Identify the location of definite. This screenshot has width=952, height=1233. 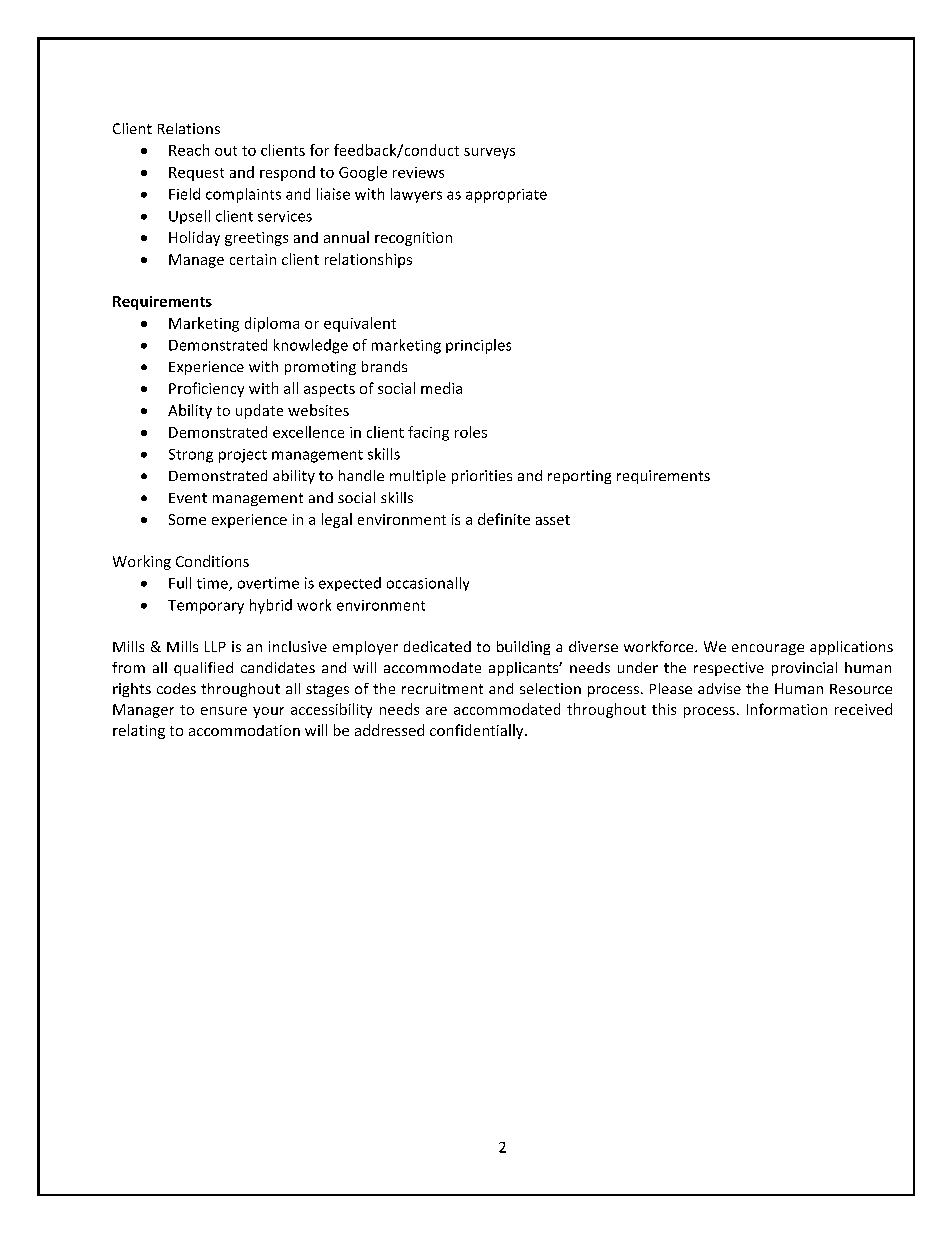
(504, 519).
